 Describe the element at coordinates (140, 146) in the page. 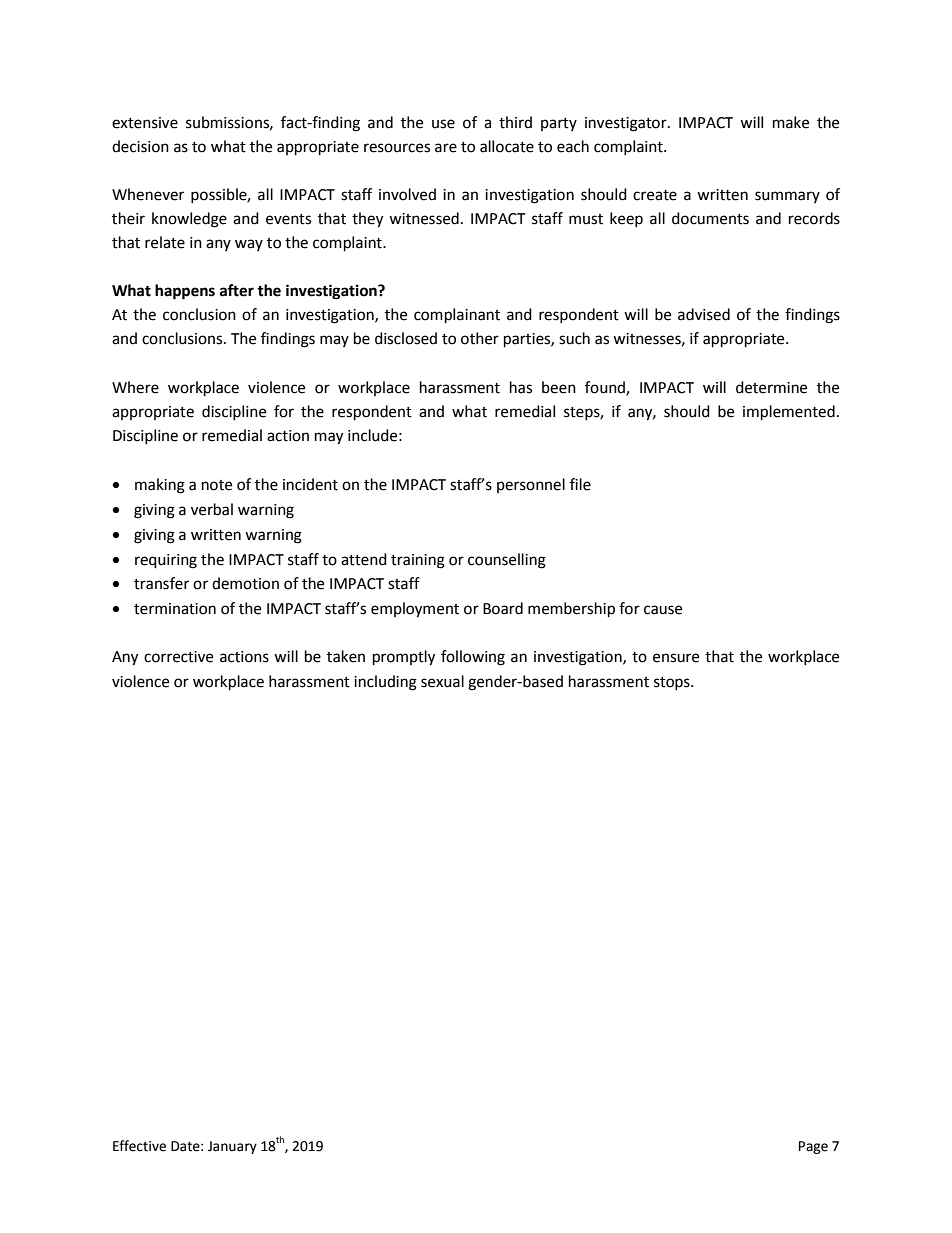

I see `decision` at that location.
